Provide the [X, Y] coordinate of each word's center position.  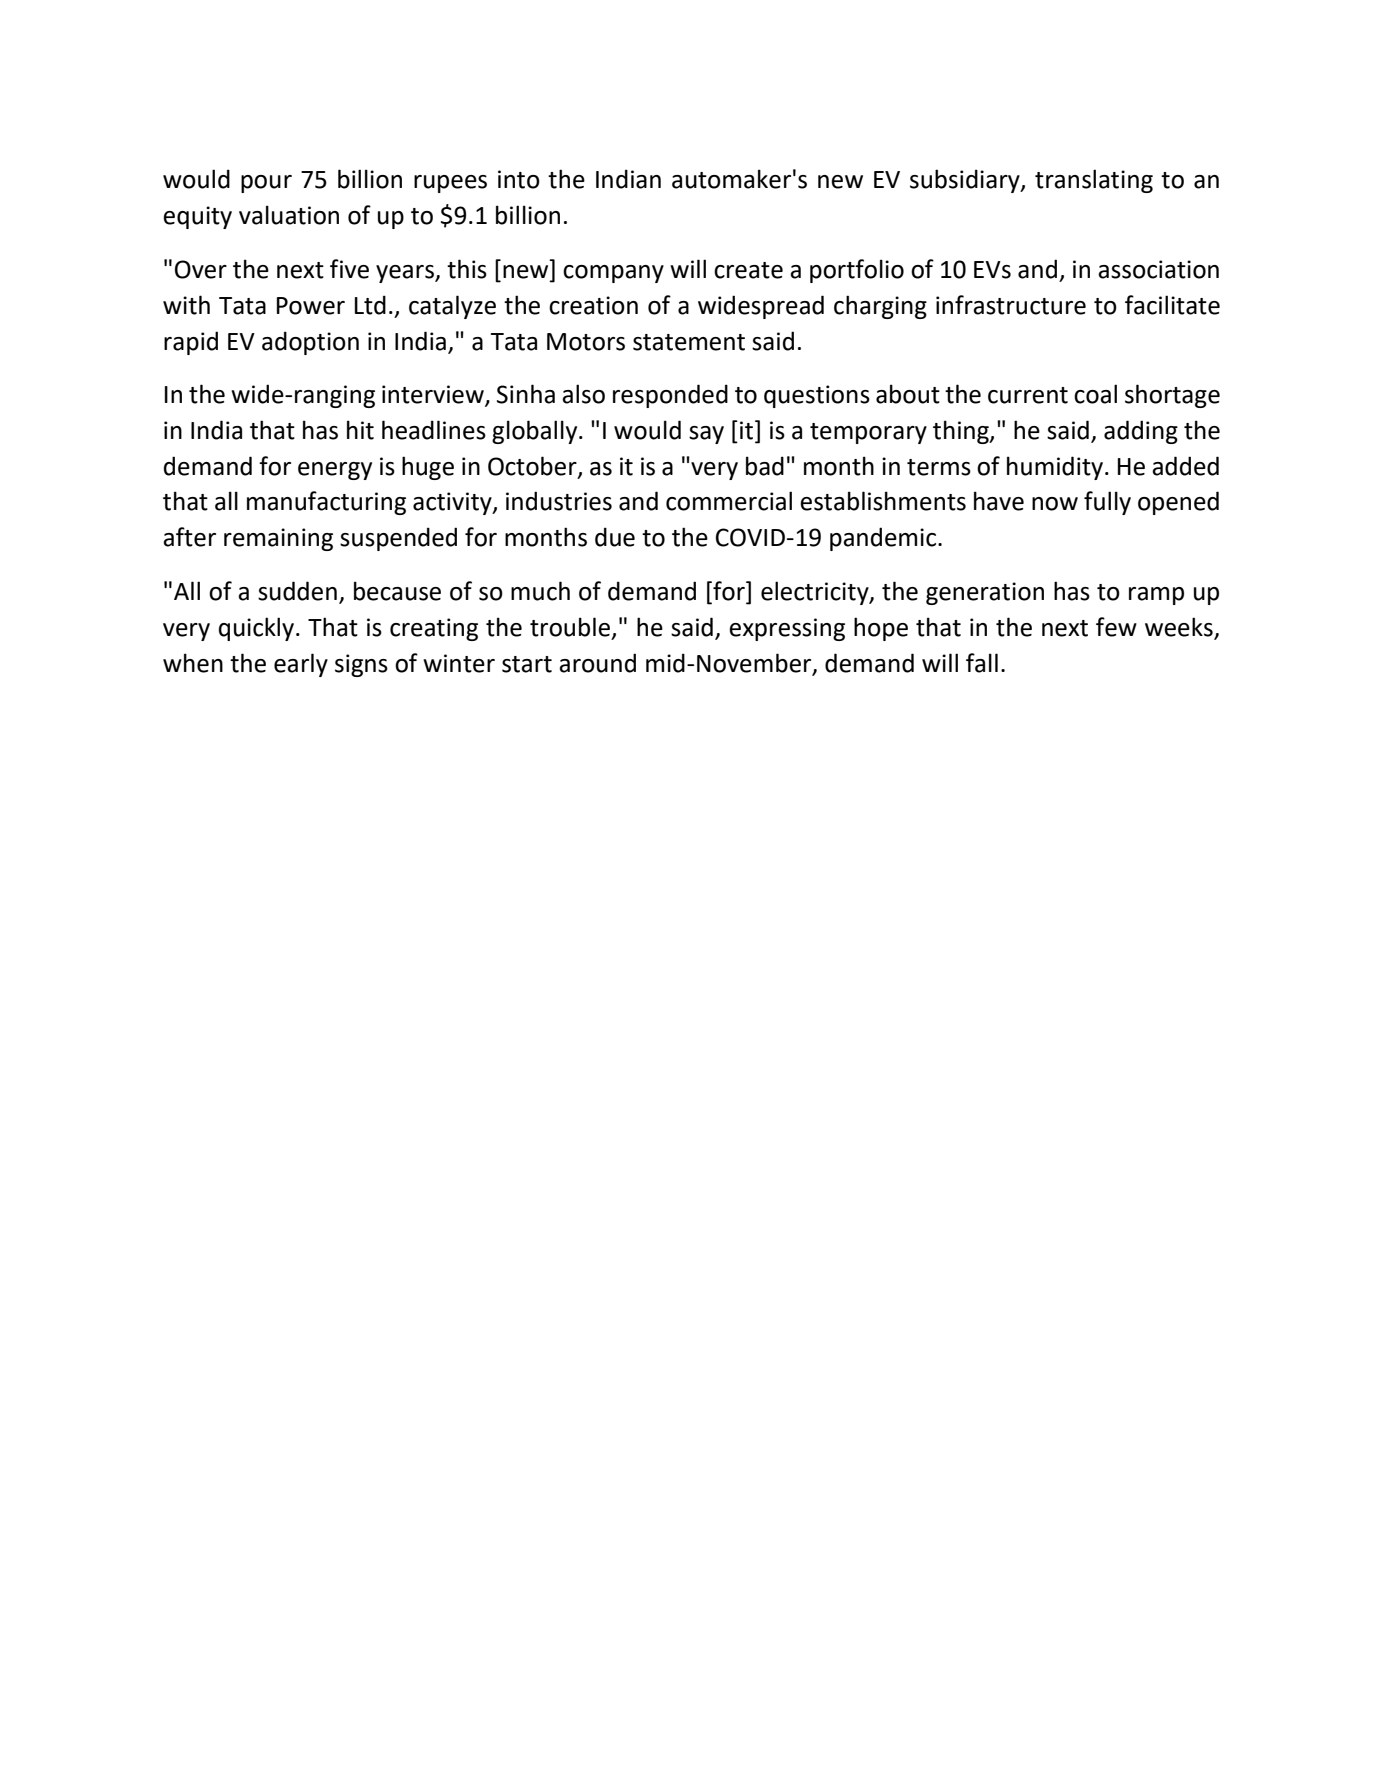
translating [1094, 181]
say [706, 435]
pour [266, 184]
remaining [278, 539]
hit [360, 430]
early [301, 665]
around [597, 663]
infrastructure [1011, 305]
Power [311, 306]
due [615, 537]
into [519, 179]
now [1055, 504]
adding [1141, 432]
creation [593, 305]
